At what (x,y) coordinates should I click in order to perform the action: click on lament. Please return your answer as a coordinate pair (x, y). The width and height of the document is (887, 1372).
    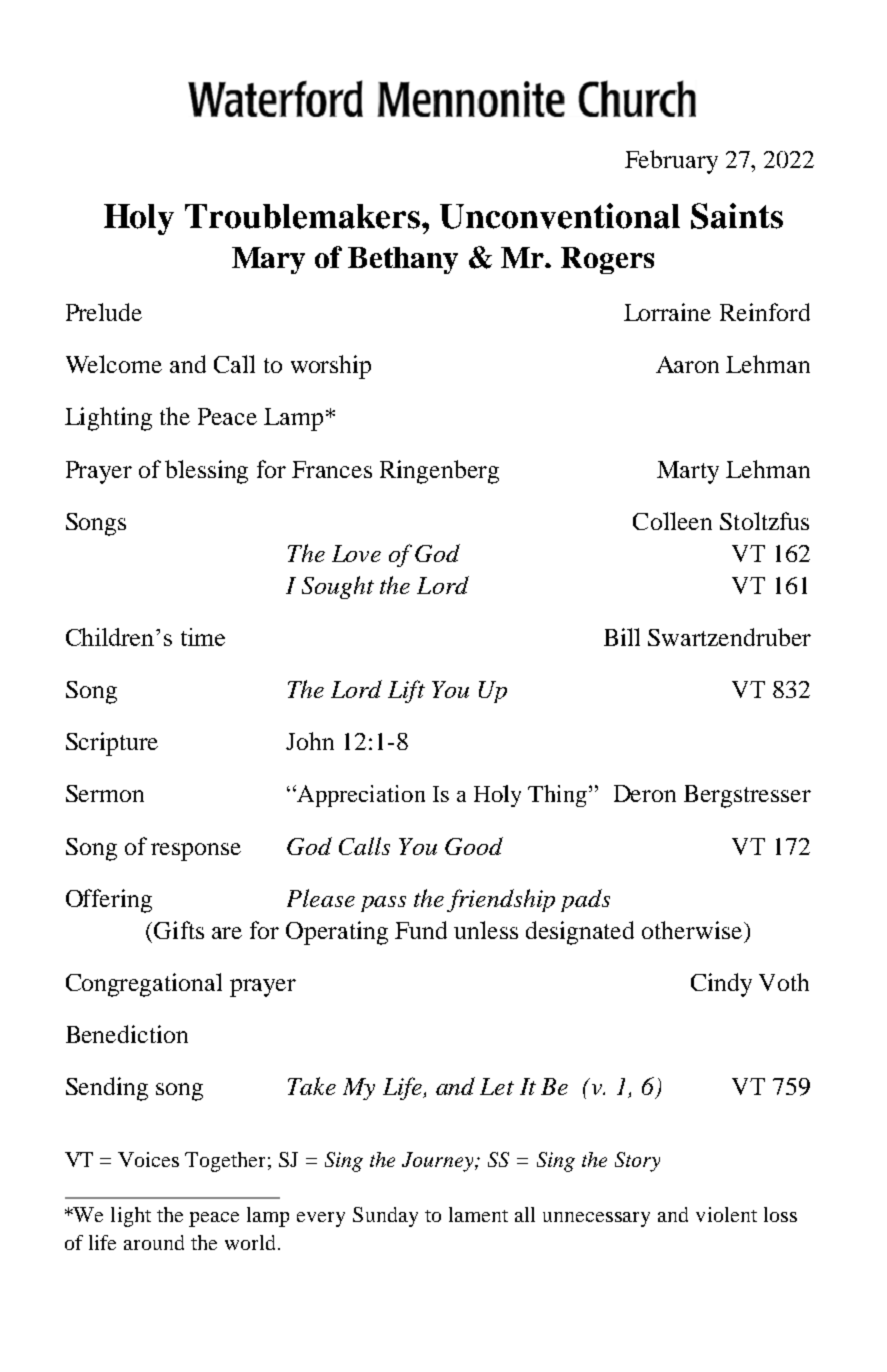
    Looking at the image, I should click on (478, 1214).
